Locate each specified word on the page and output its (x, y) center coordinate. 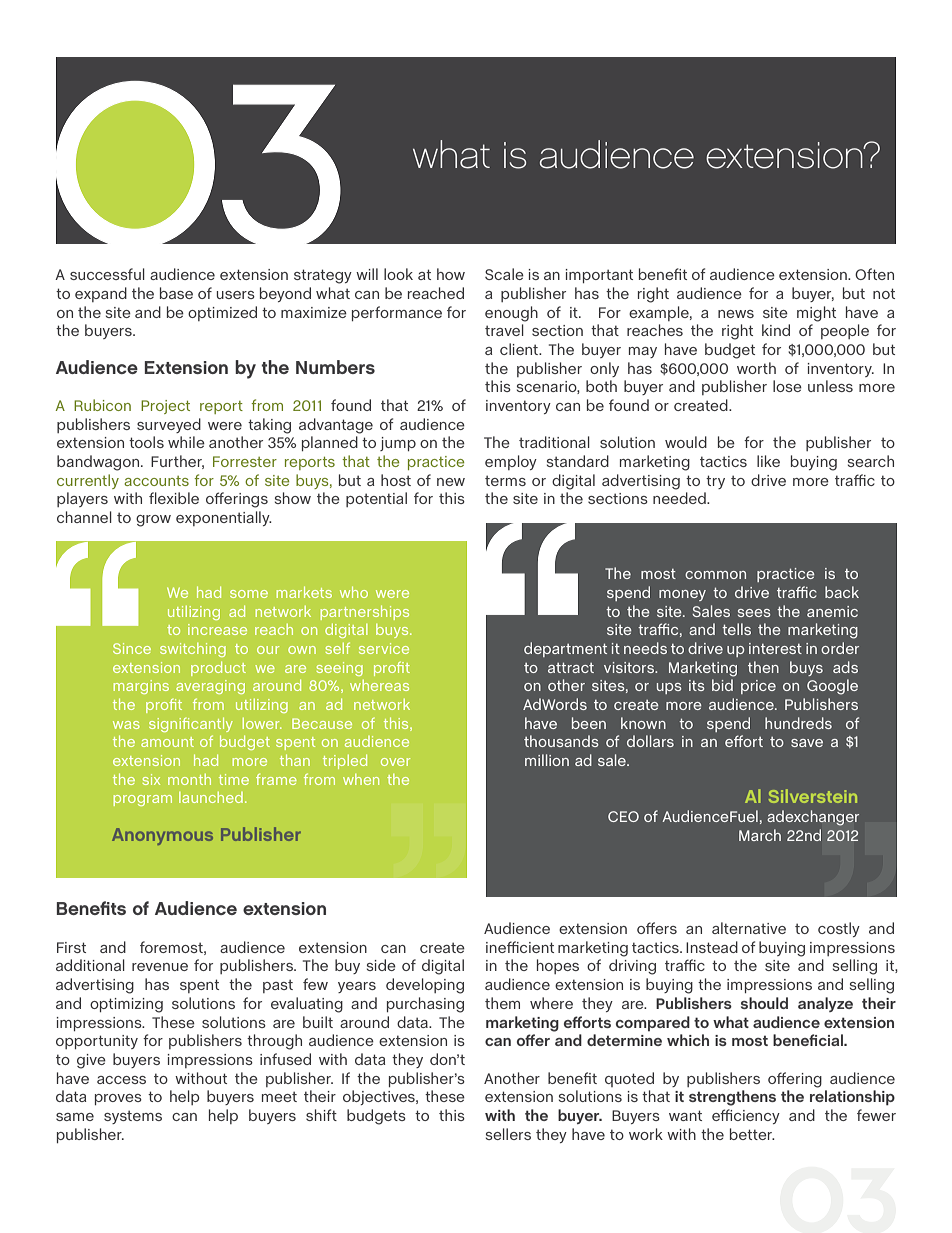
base (176, 293)
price (758, 687)
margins (141, 687)
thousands (561, 741)
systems (133, 1117)
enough (511, 314)
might (816, 314)
